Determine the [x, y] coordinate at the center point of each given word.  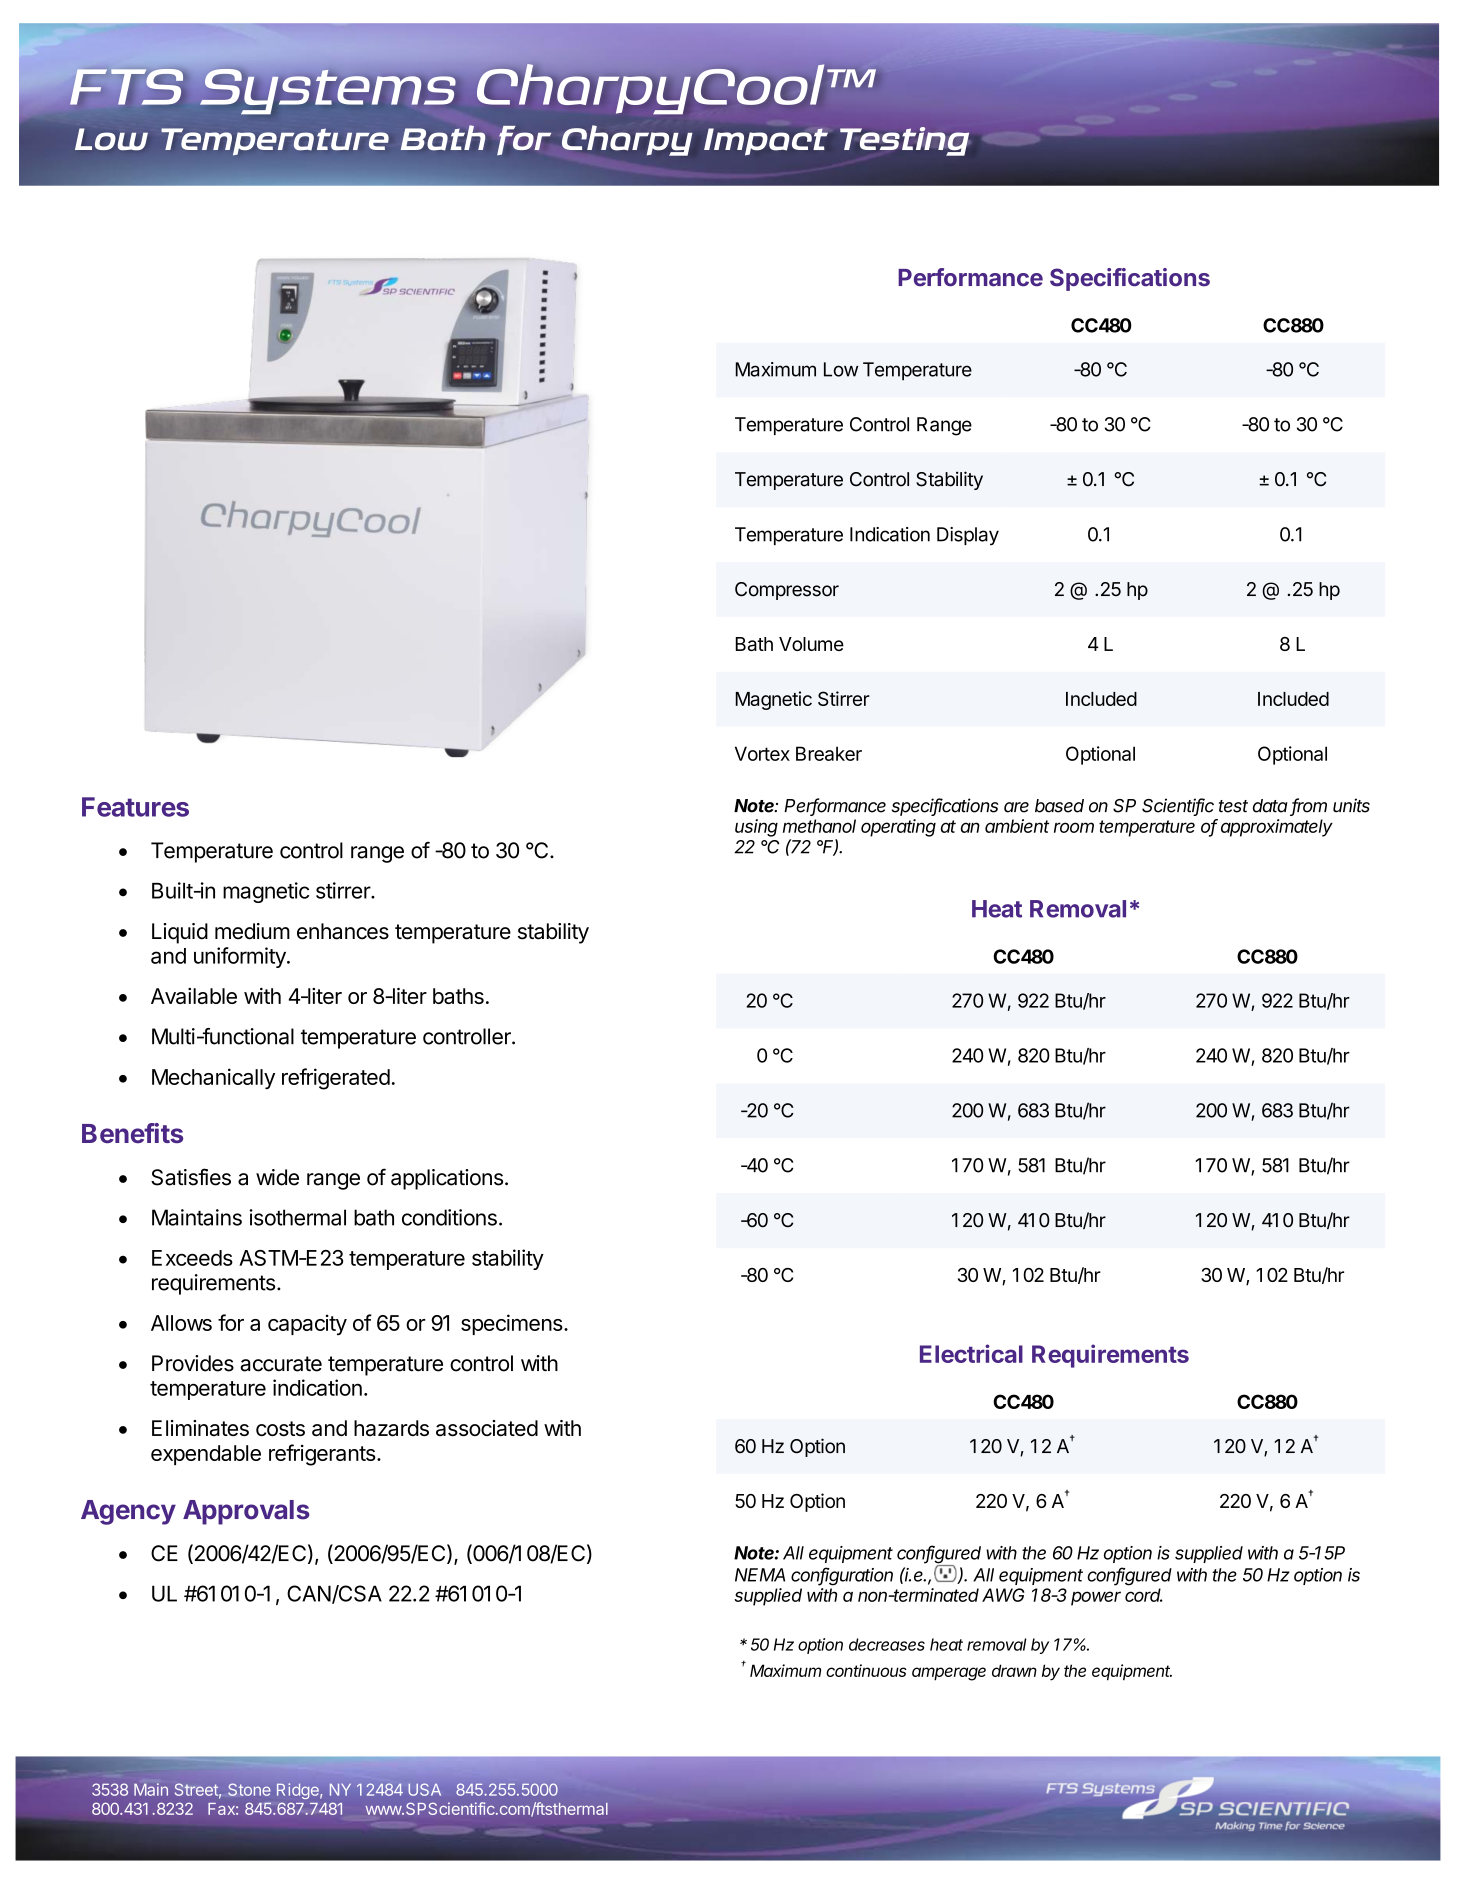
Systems [328, 93]
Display [968, 536]
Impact [766, 142]
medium [252, 931]
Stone [249, 1789]
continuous [866, 1670]
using [756, 828]
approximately [1277, 828]
